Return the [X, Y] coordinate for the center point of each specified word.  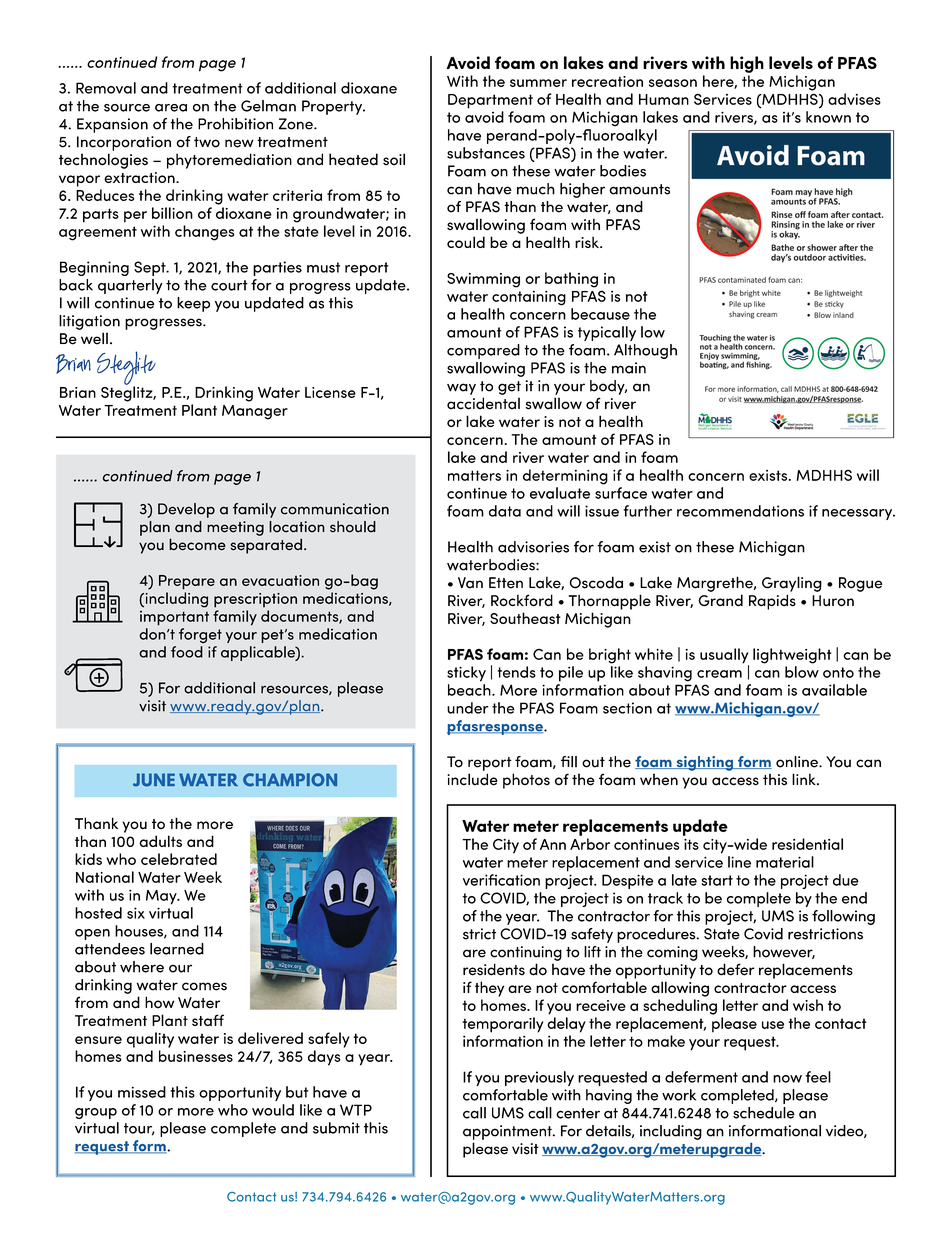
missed [142, 1092]
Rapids [772, 602]
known [828, 117]
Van [470, 583]
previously [539, 1078]
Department [490, 101]
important [174, 618]
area [171, 108]
